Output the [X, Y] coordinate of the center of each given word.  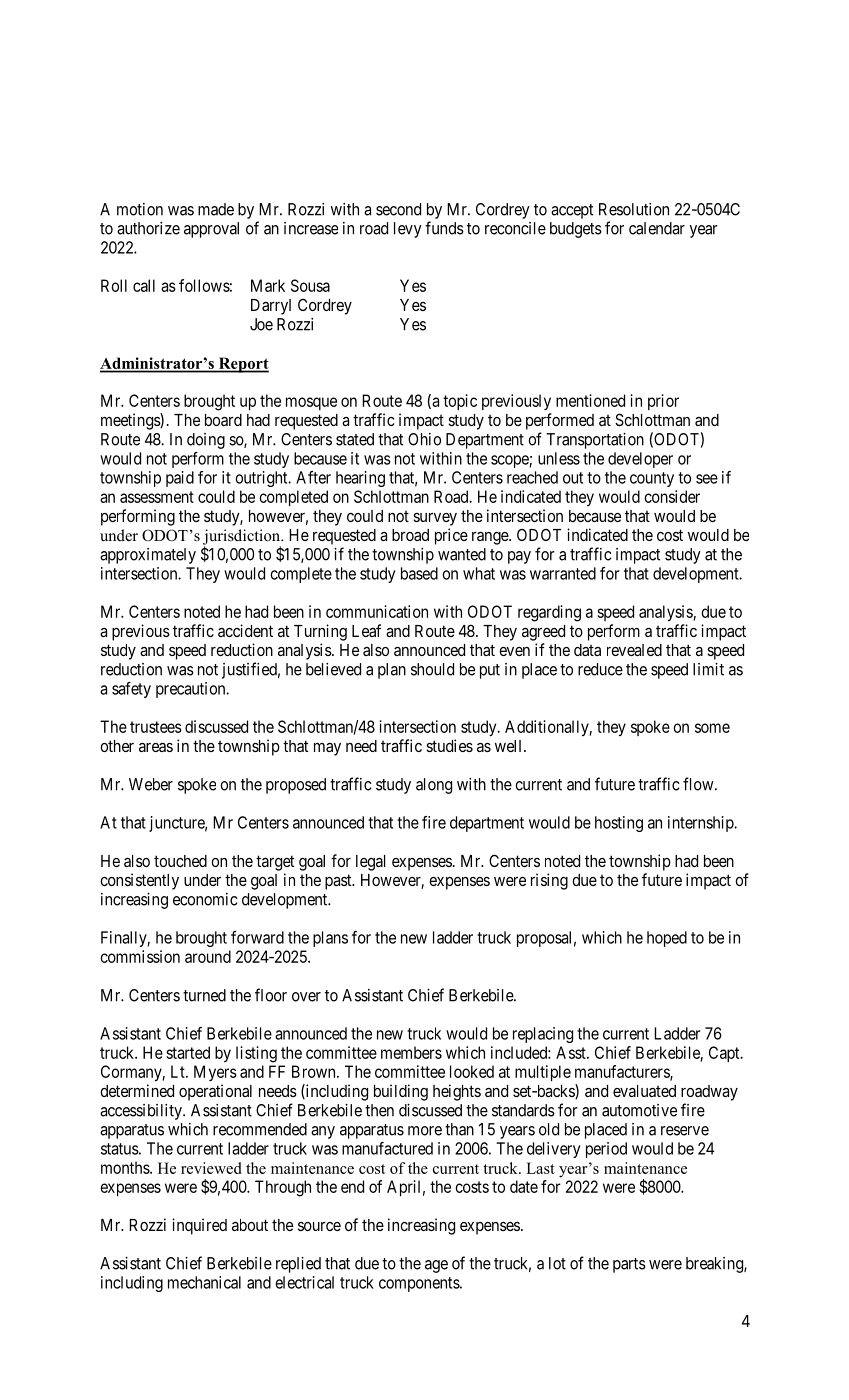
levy [408, 230]
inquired [199, 1226]
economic [205, 899]
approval [211, 230]
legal [370, 863]
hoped [667, 939]
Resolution [634, 209]
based [419, 573]
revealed [634, 650]
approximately [148, 556]
